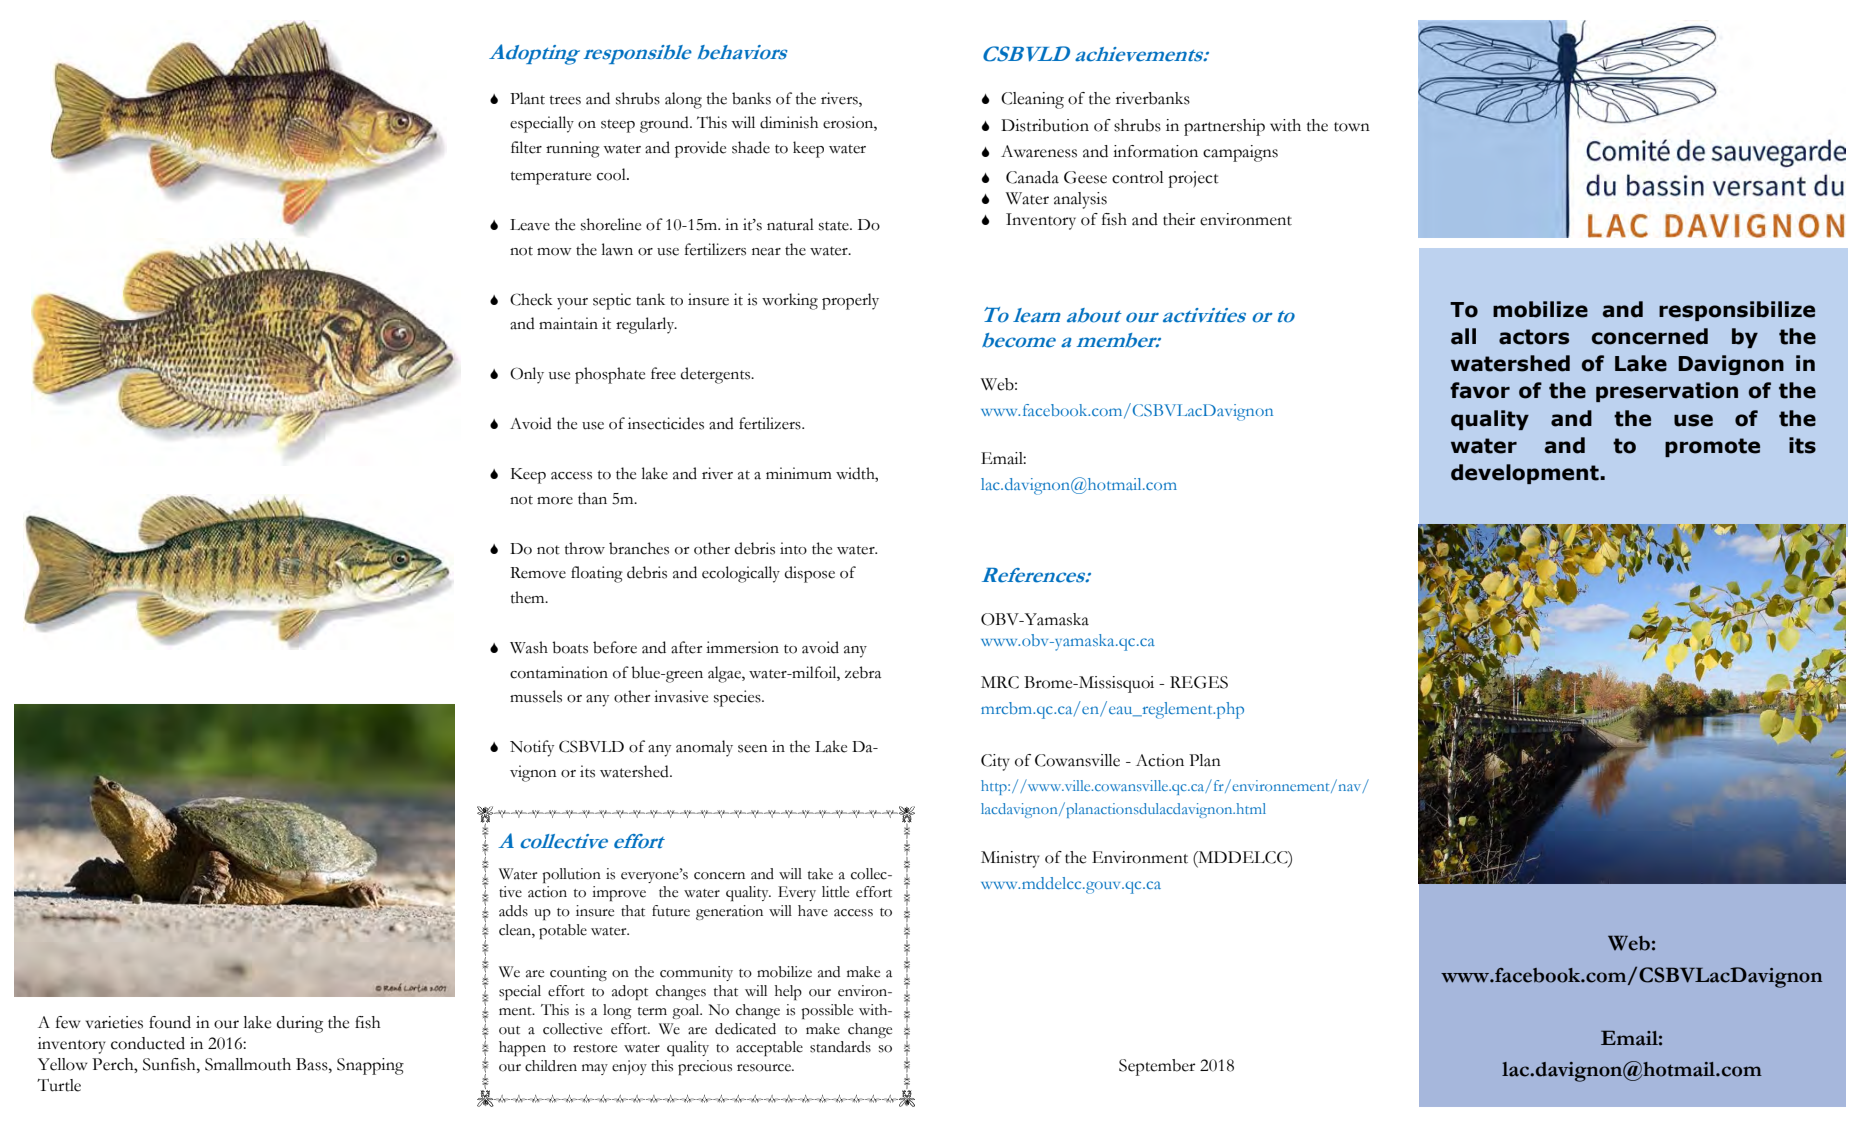 The width and height of the screenshot is (1865, 1132). What do you see at coordinates (300, 1024) in the screenshot?
I see `during` at bounding box center [300, 1024].
